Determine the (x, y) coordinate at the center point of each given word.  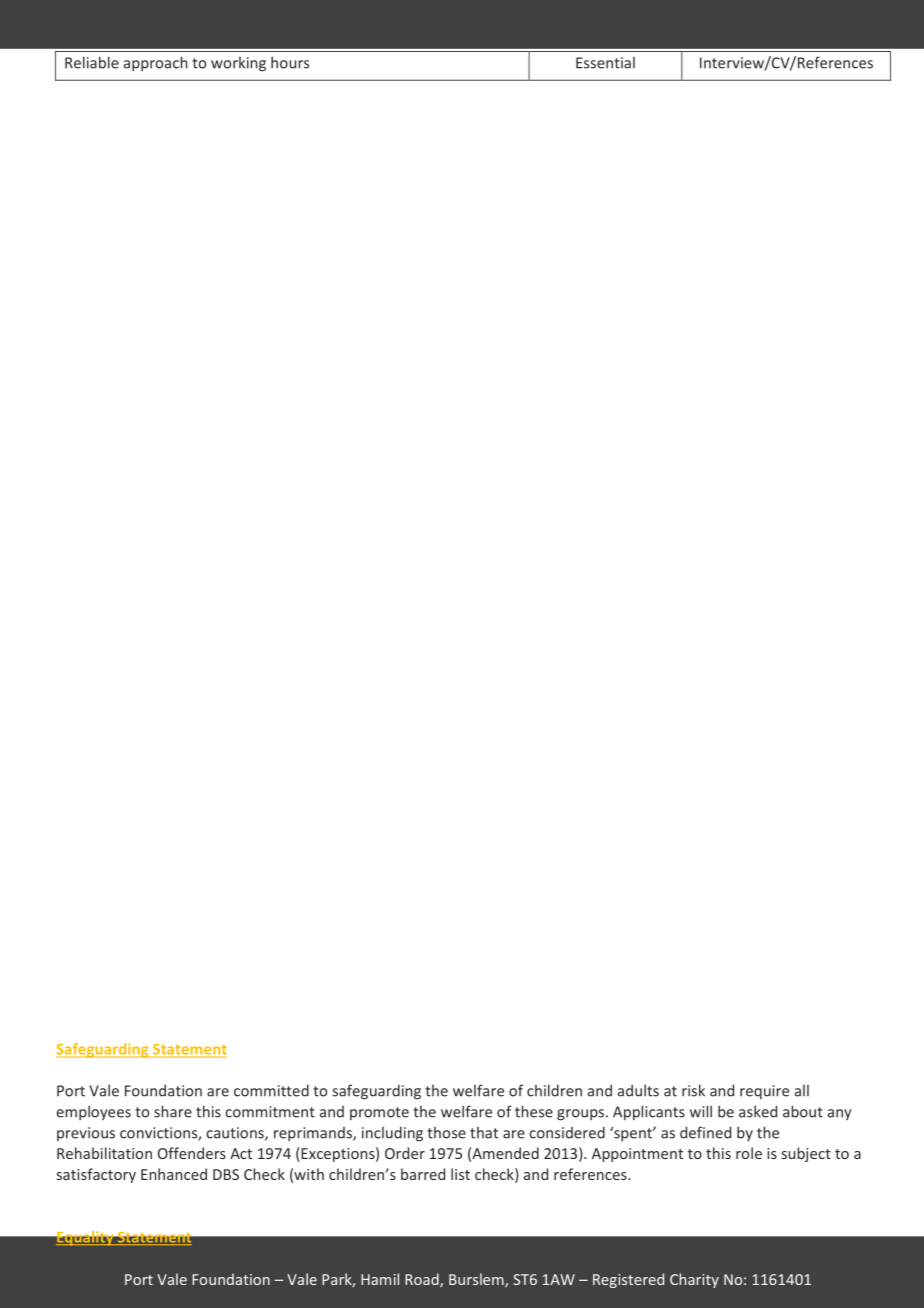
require (764, 1092)
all (802, 1091)
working (238, 64)
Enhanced (174, 1174)
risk (693, 1090)
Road (423, 1280)
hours (290, 62)
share (173, 1111)
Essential (605, 63)
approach (155, 63)
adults (638, 1090)
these (534, 1111)
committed (271, 1090)
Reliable (92, 62)
